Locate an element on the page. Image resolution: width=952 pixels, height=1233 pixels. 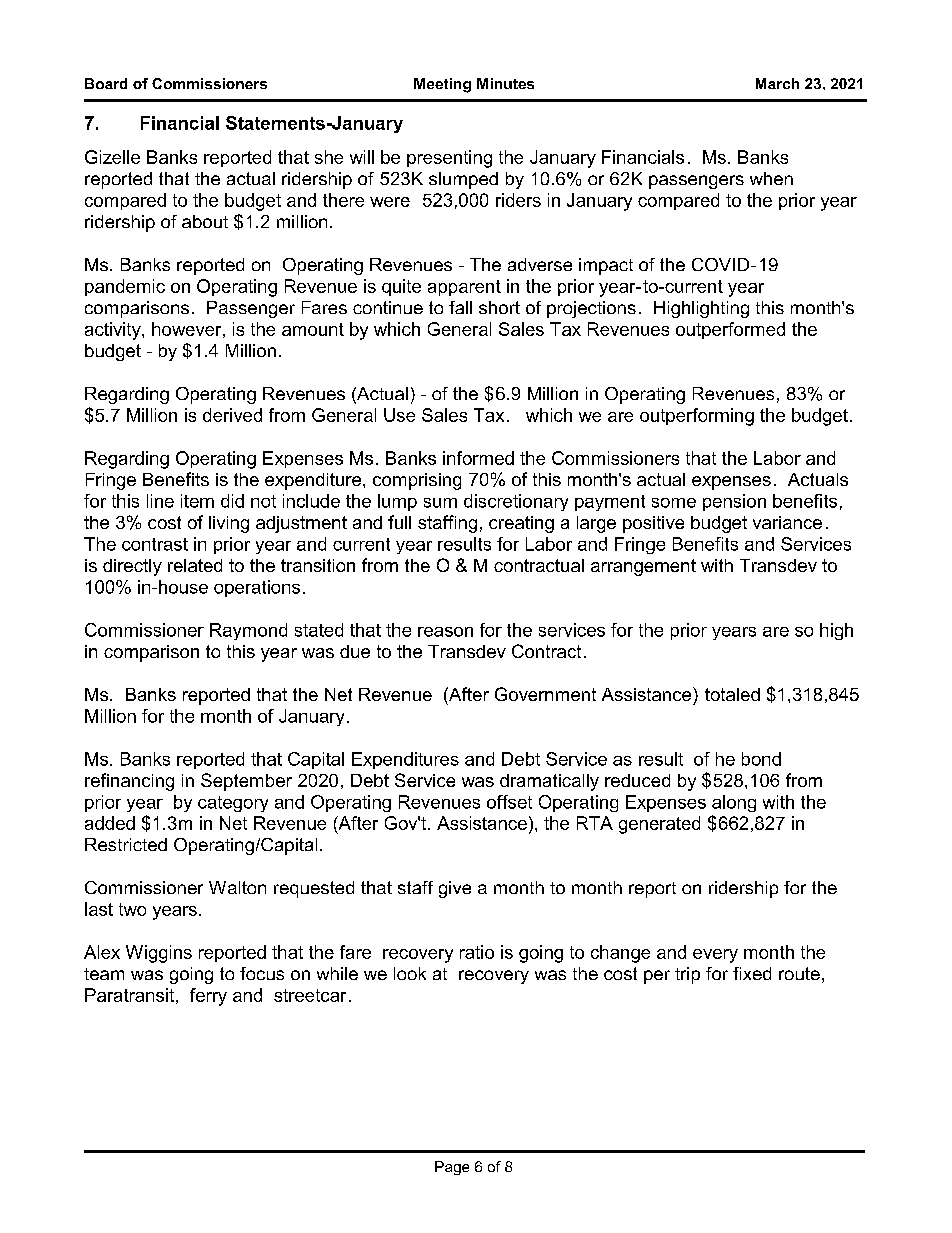
Board is located at coordinates (106, 83).
